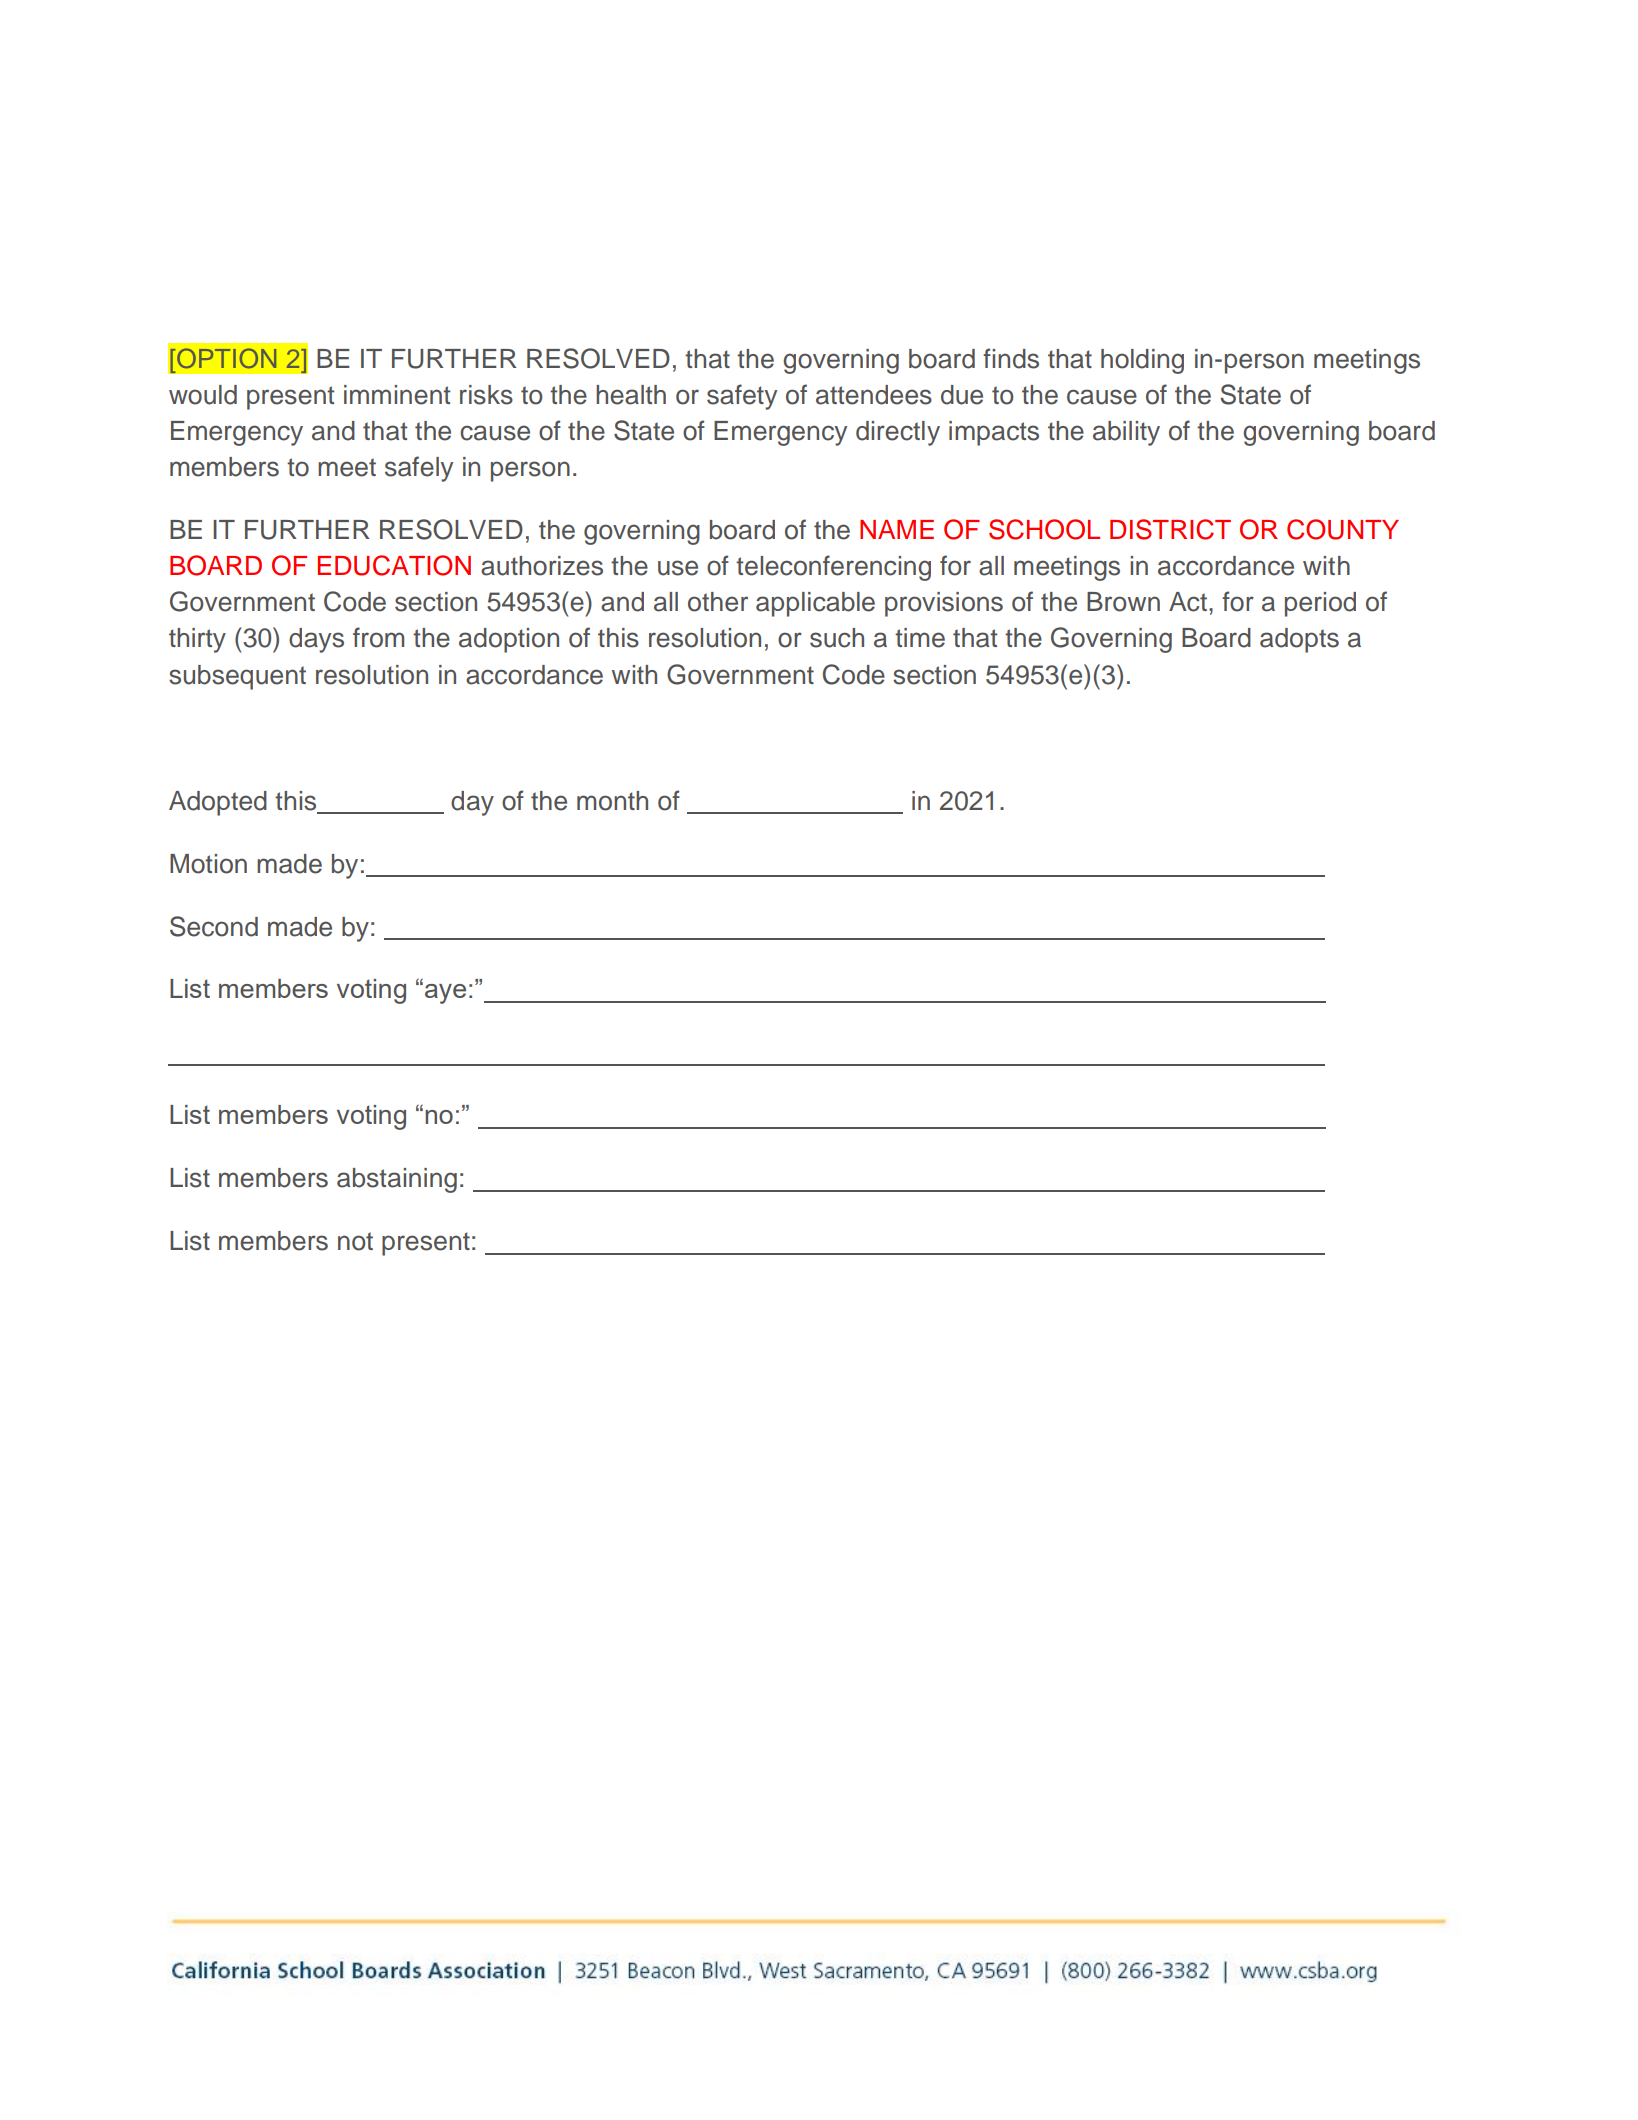 The image size is (1638, 2120). What do you see at coordinates (612, 801) in the page?
I see `month` at bounding box center [612, 801].
